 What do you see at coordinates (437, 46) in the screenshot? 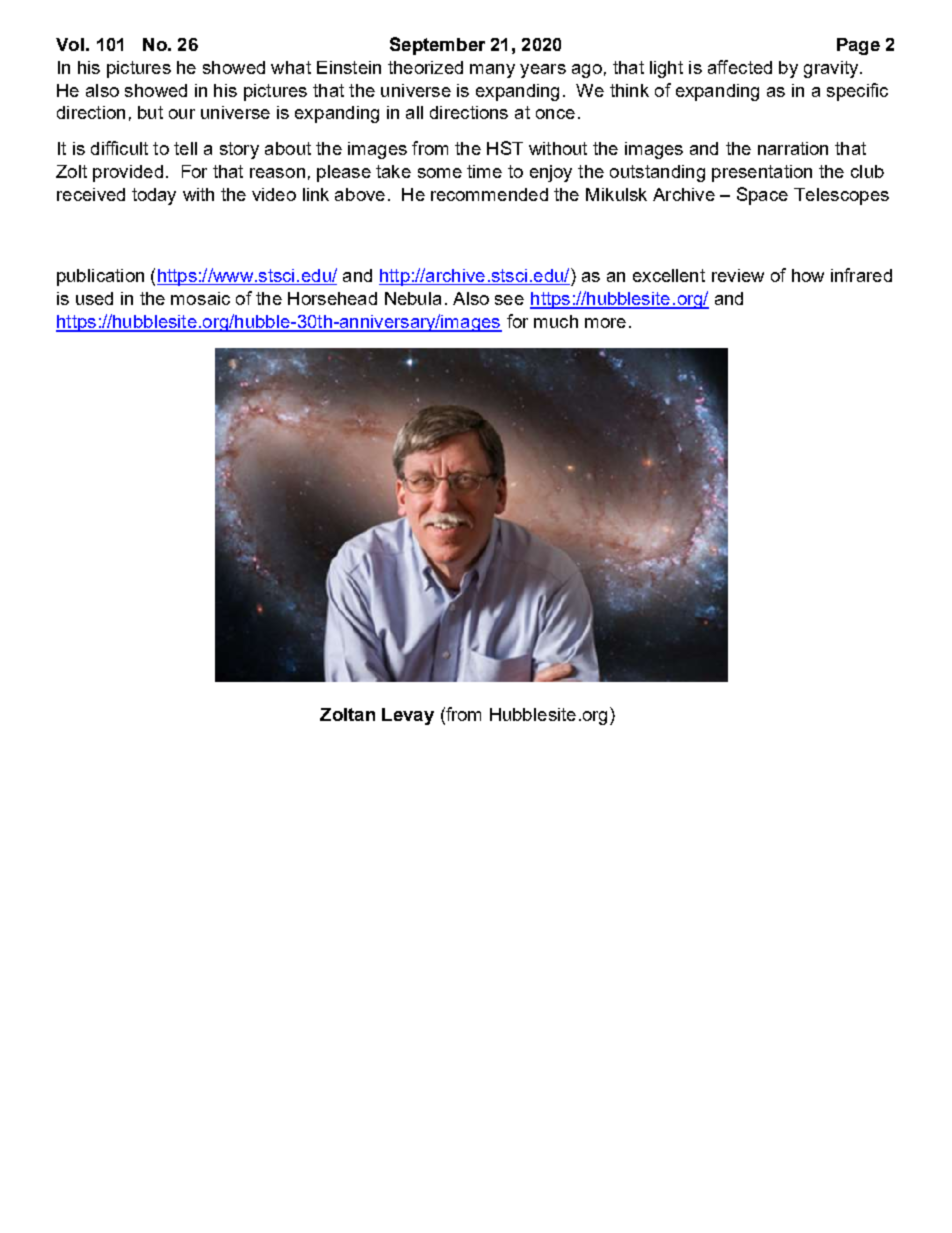
I see `September` at bounding box center [437, 46].
